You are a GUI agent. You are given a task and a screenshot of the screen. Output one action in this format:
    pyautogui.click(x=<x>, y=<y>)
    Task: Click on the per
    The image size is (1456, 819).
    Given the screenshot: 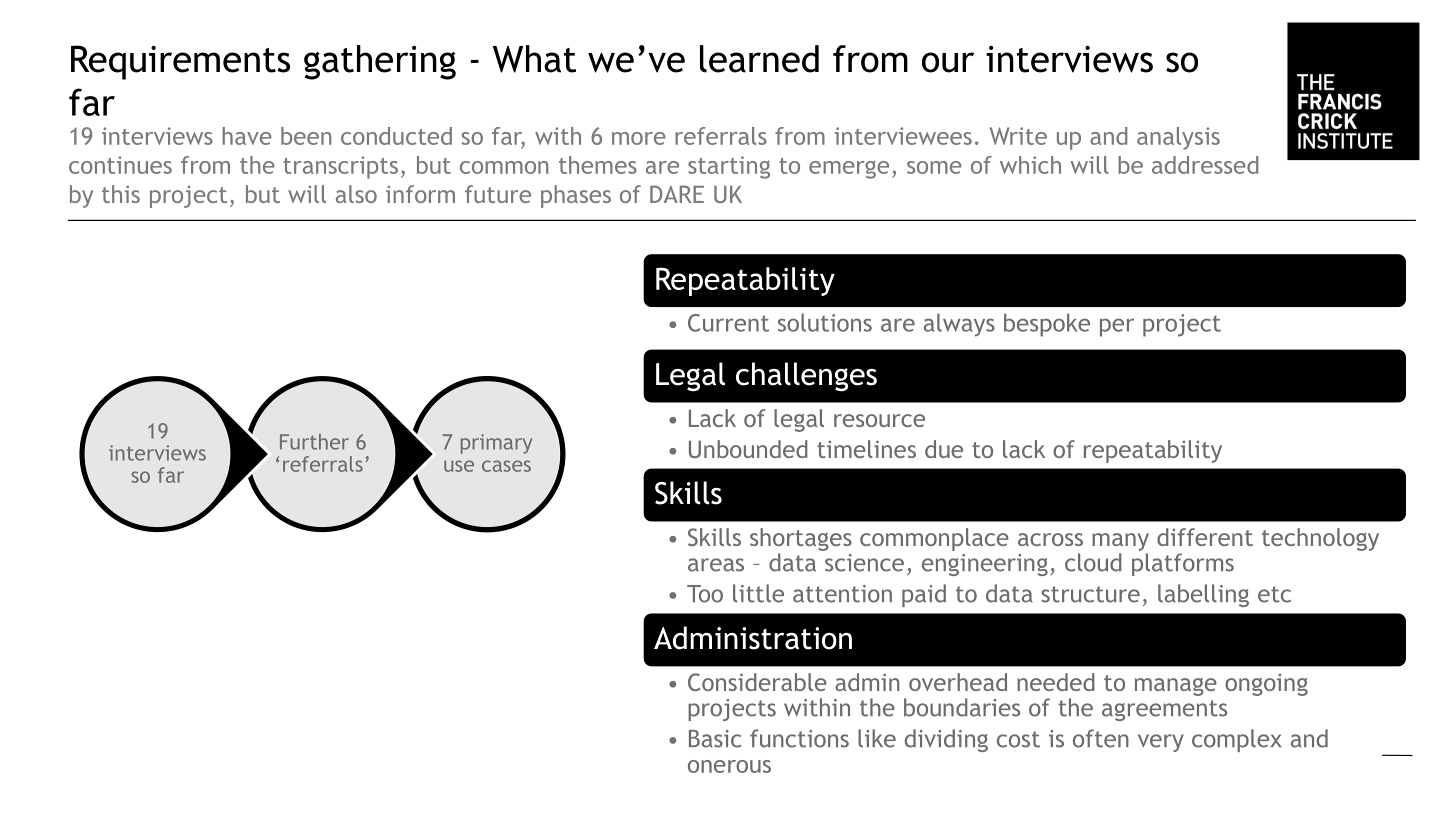 What is the action you would take?
    pyautogui.click(x=1117, y=327)
